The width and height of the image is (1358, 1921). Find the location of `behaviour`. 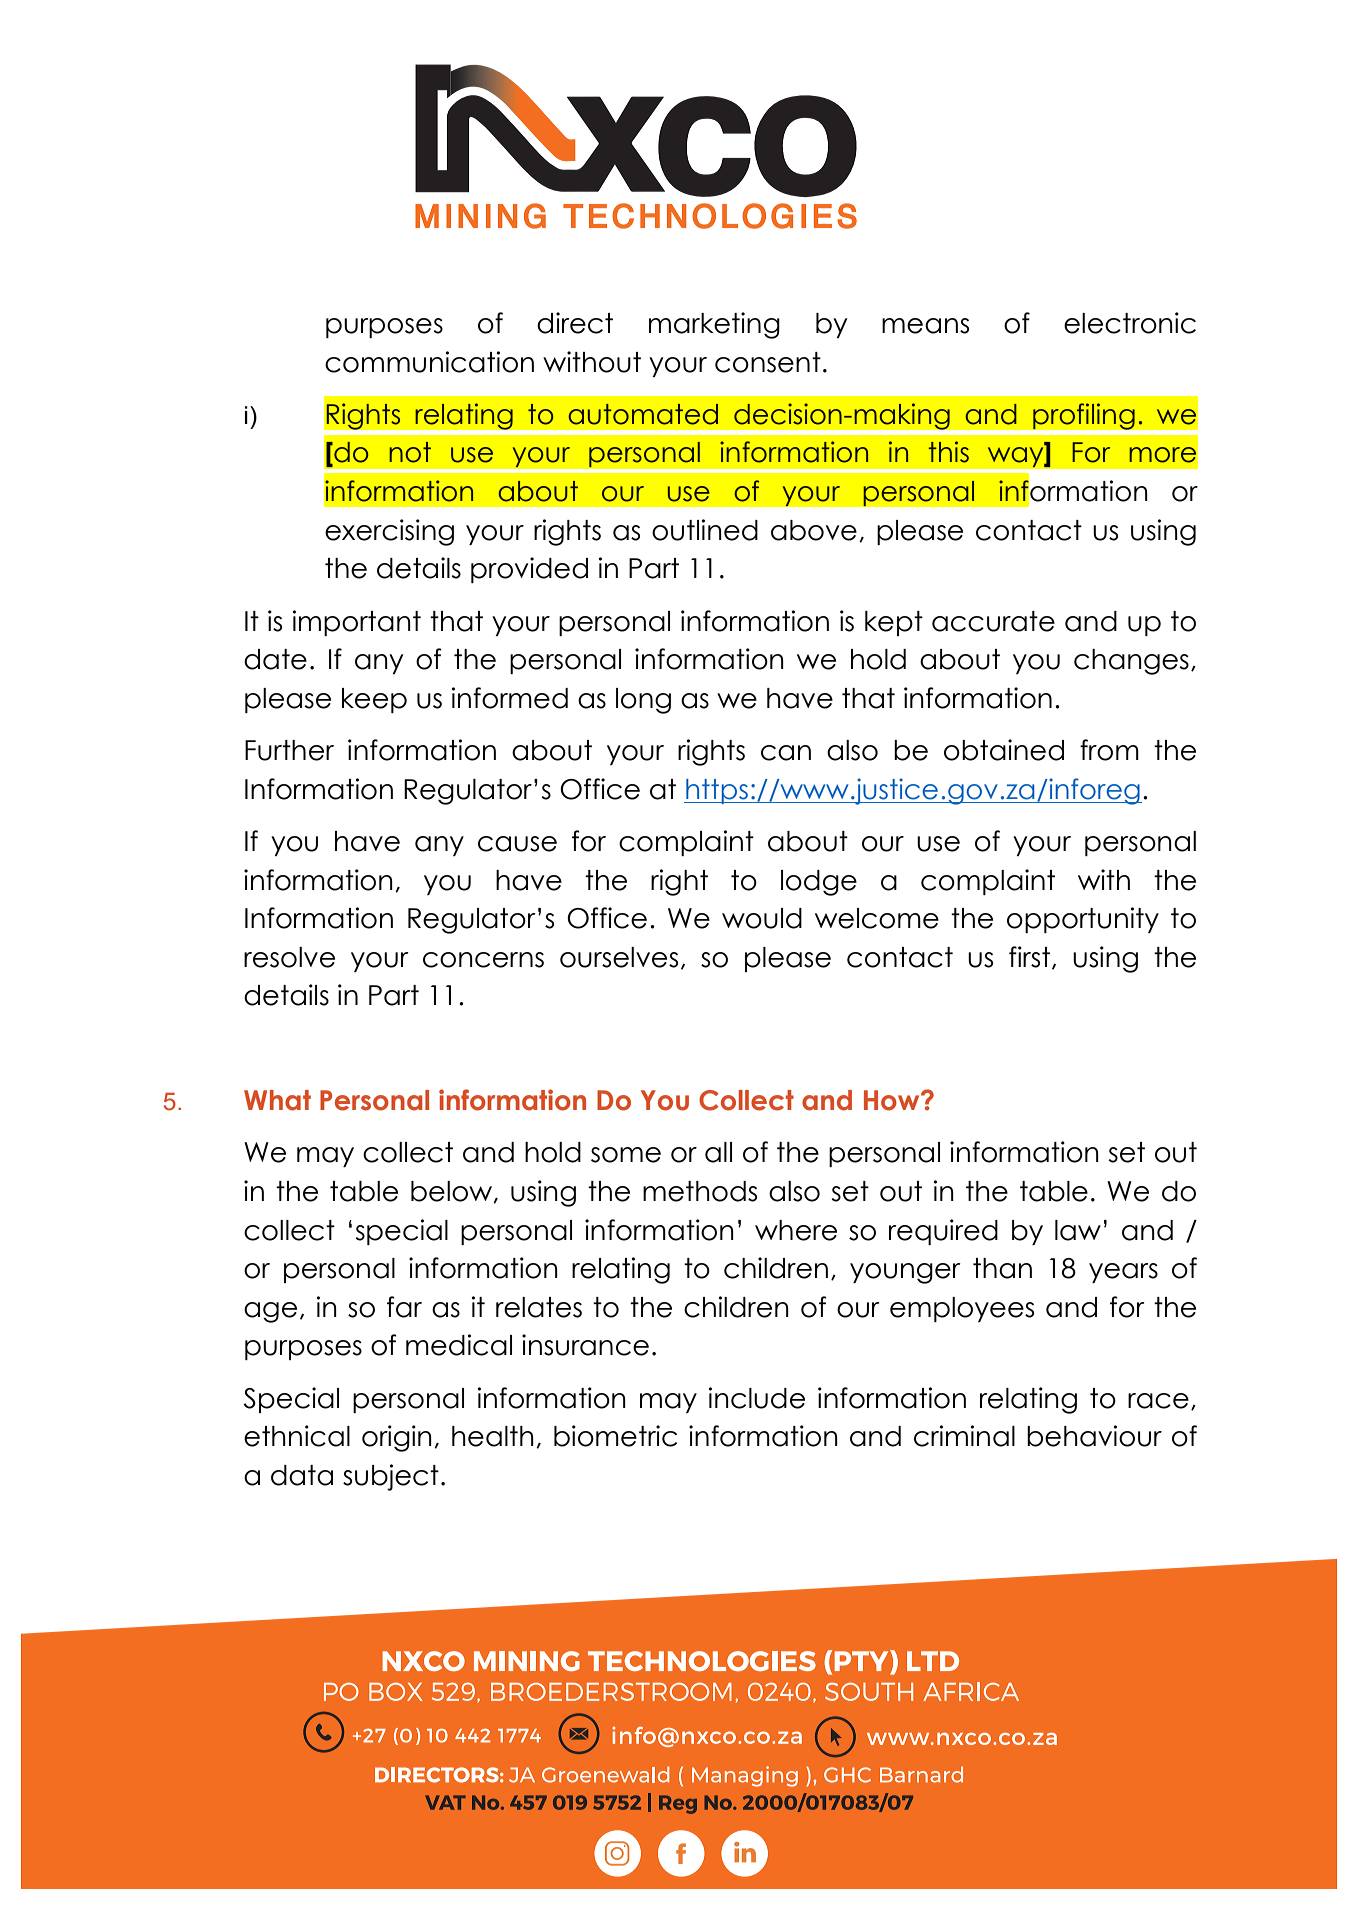

behaviour is located at coordinates (1094, 1436).
